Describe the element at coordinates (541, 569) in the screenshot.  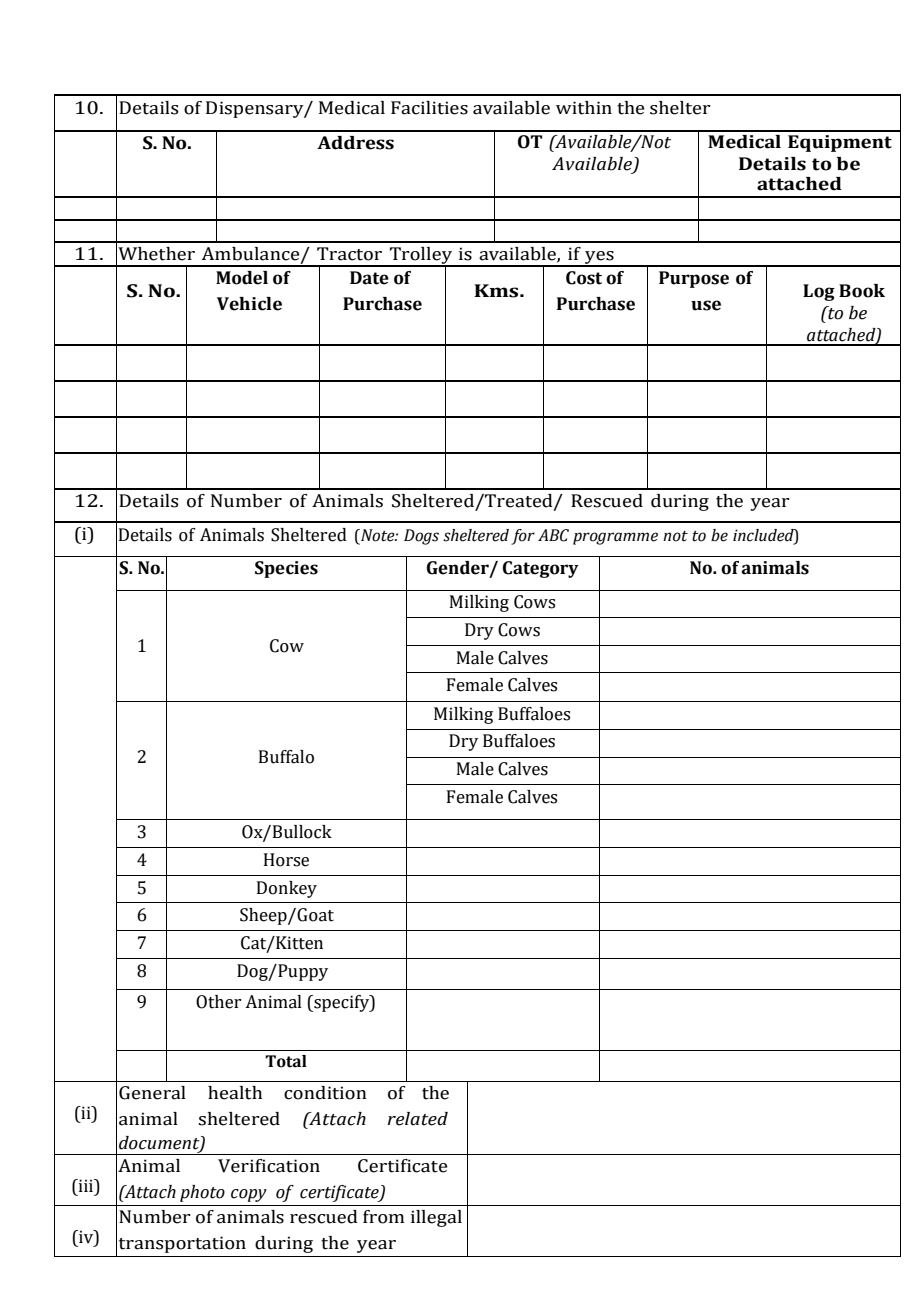
I see `Category` at that location.
